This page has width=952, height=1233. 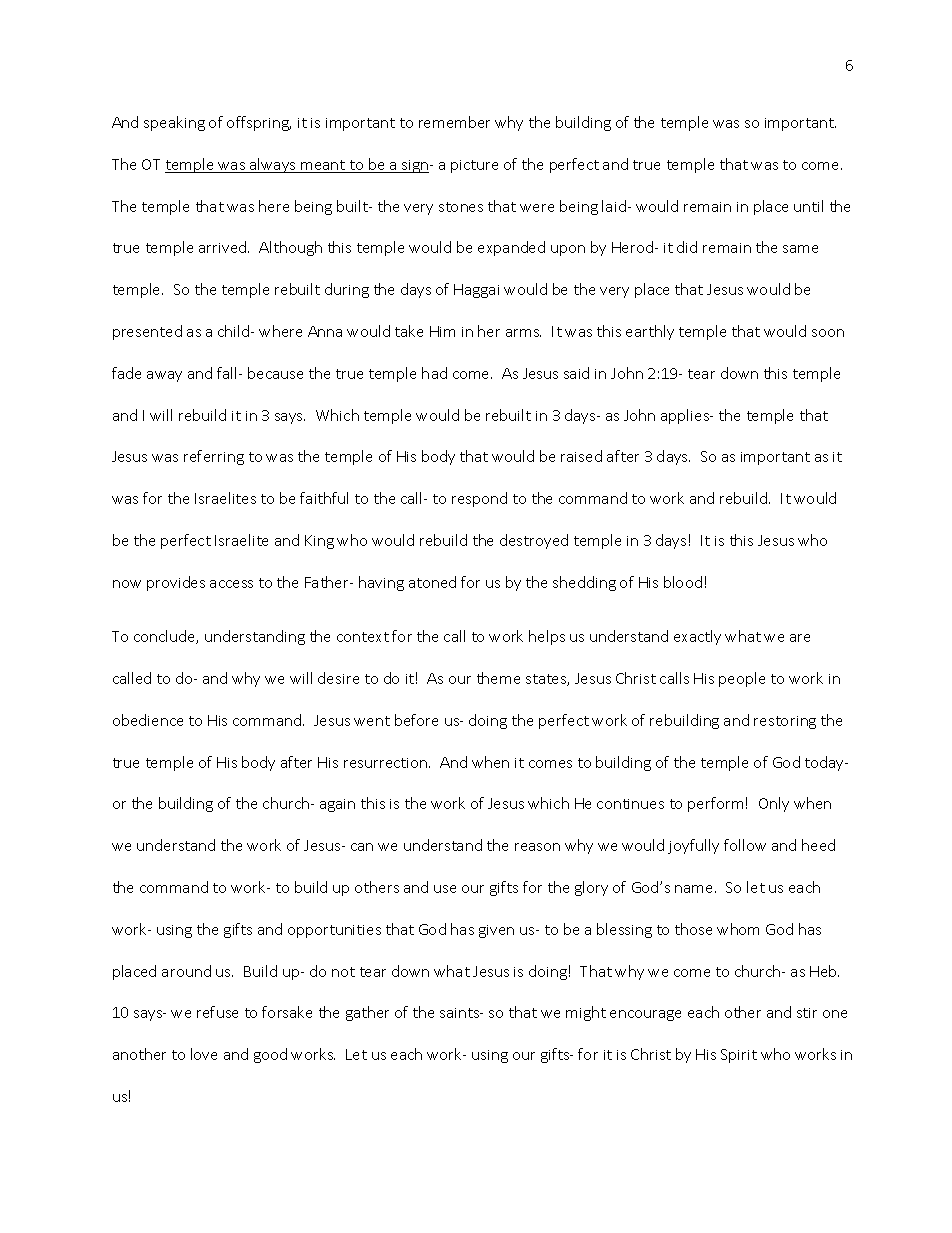 I want to click on theme, so click(x=498, y=678).
